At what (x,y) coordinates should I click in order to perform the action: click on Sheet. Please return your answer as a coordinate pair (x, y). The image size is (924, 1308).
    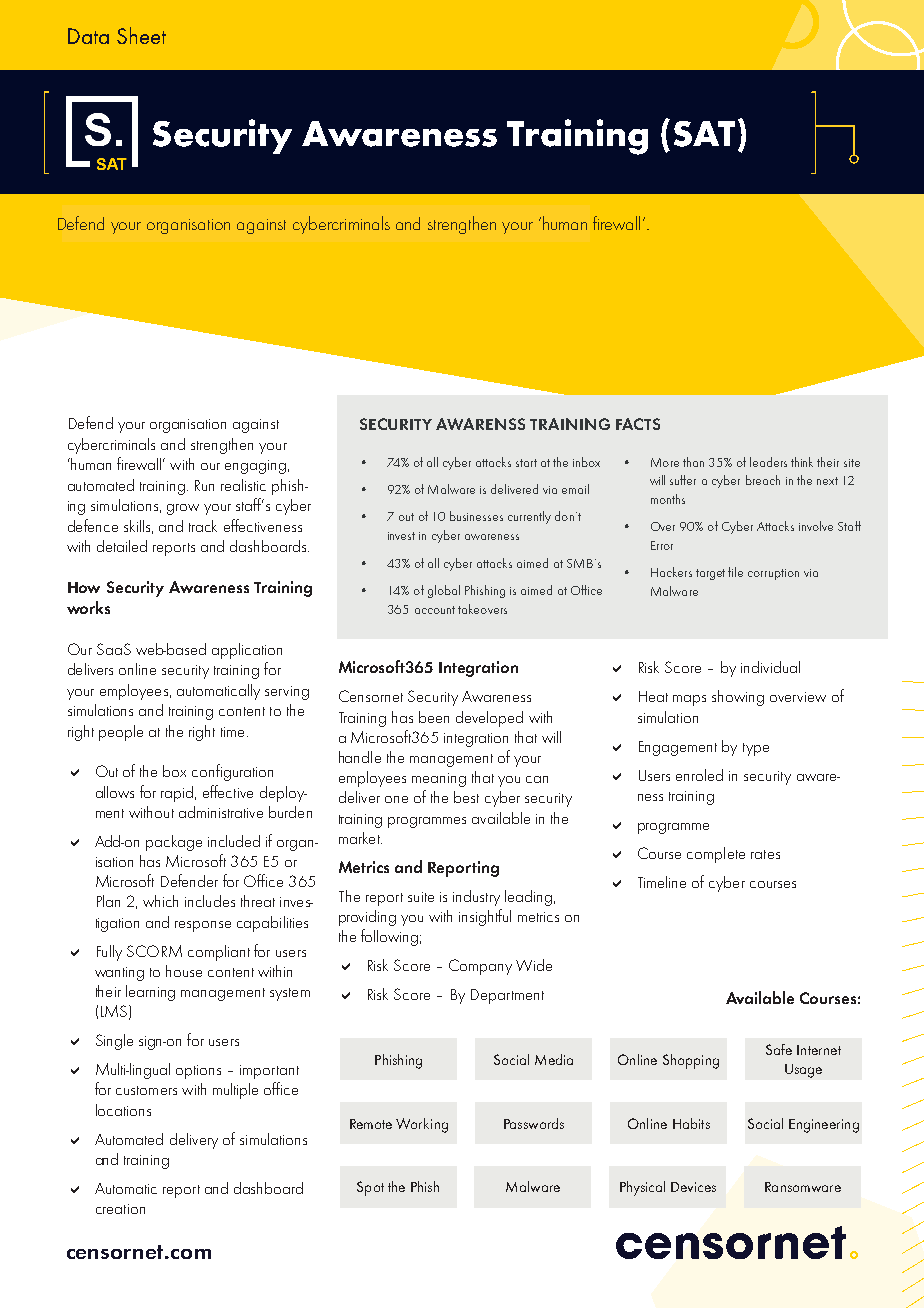
    Looking at the image, I should click on (141, 35).
